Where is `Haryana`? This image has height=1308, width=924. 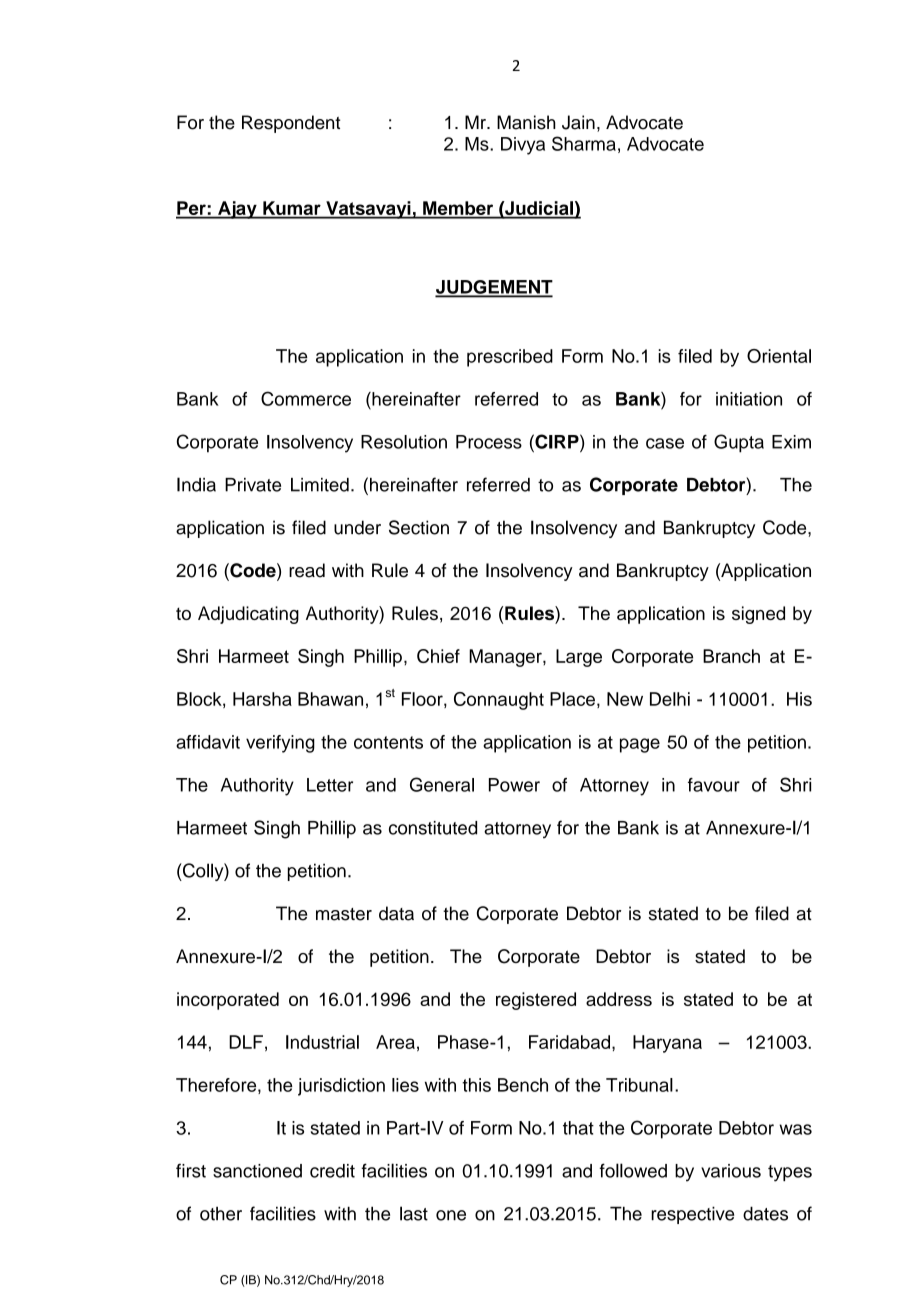 Haryana is located at coordinates (667, 1044).
